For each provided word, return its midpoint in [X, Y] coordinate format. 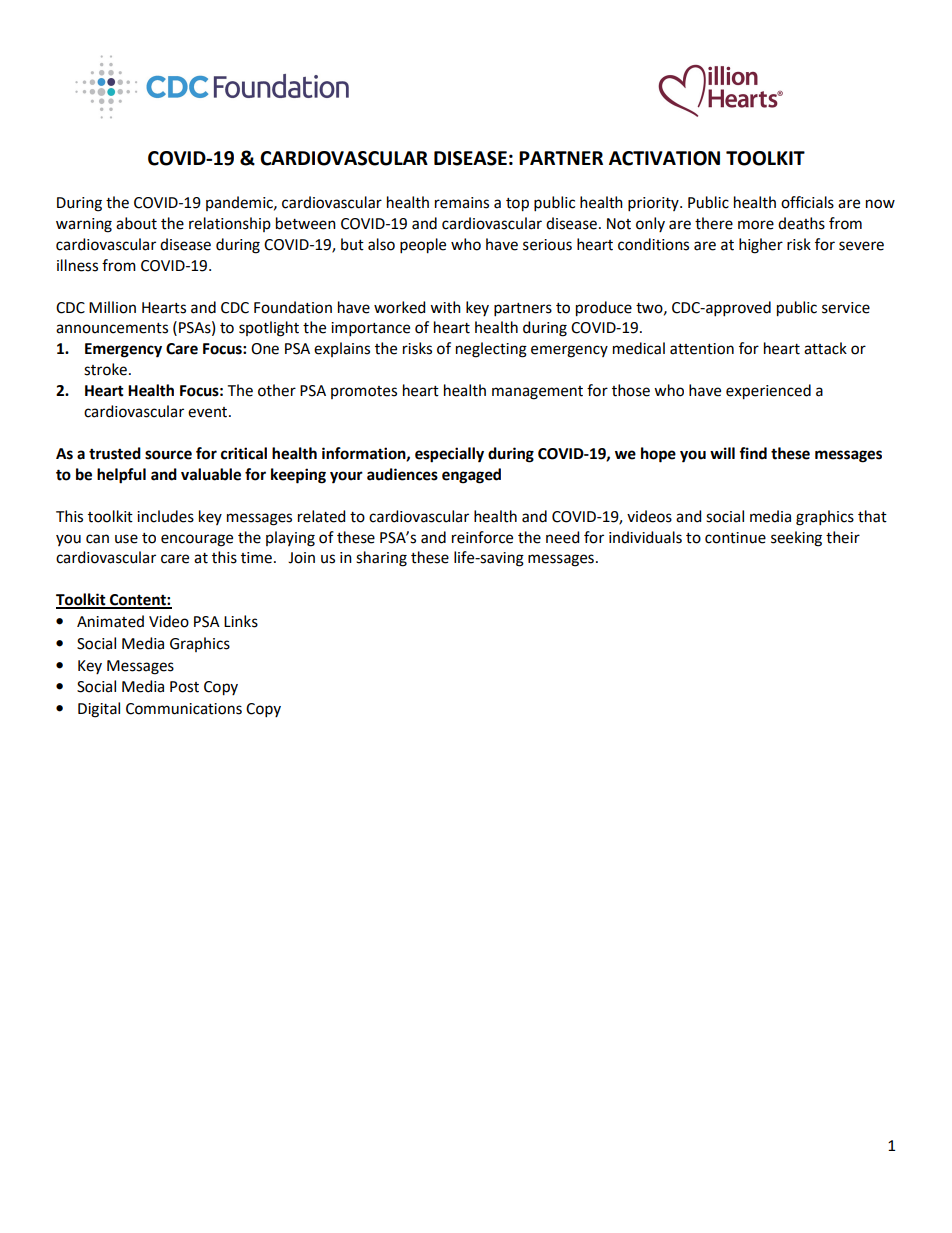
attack [825, 348]
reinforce [482, 537]
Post [184, 687]
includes [165, 516]
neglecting [491, 350]
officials [807, 202]
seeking [796, 539]
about [136, 223]
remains [462, 203]
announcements [112, 328]
